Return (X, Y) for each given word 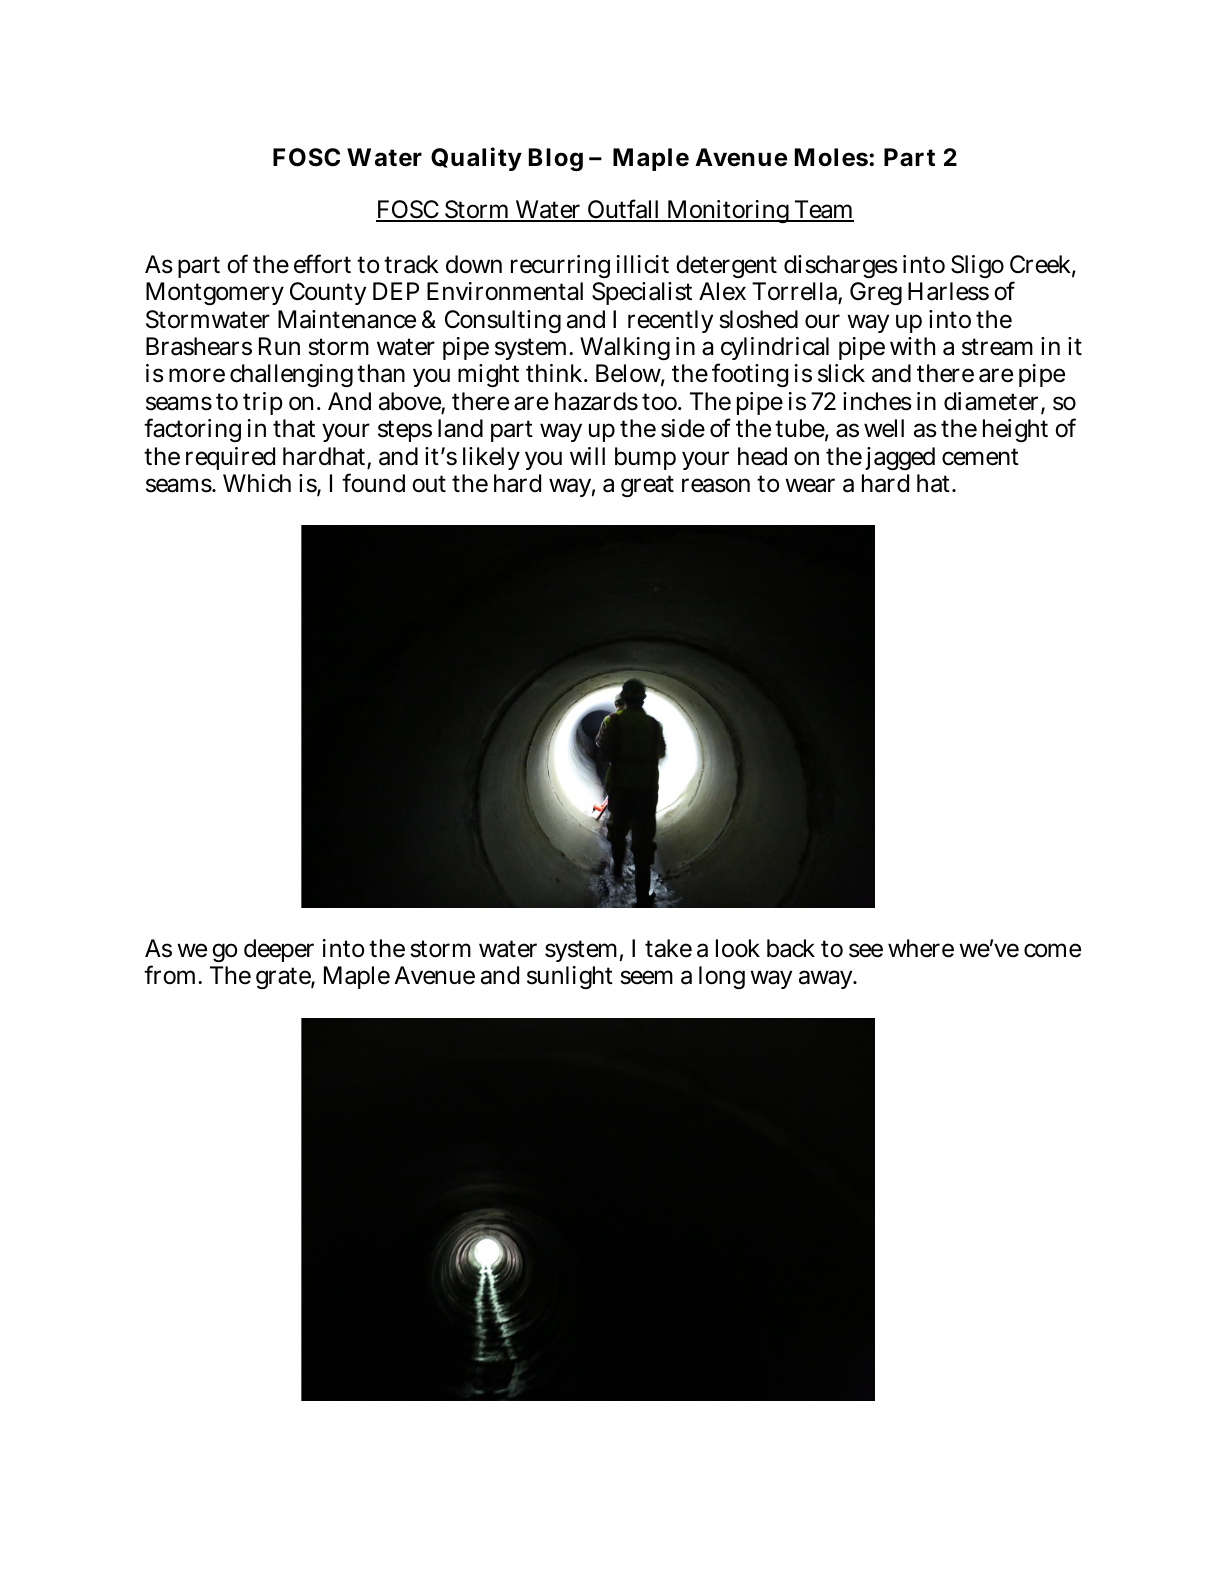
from (172, 975)
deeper (279, 950)
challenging (291, 375)
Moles (831, 157)
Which (257, 483)
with (912, 346)
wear (810, 485)
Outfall (625, 210)
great (647, 486)
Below (630, 374)
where (921, 948)
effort (322, 264)
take (668, 948)
